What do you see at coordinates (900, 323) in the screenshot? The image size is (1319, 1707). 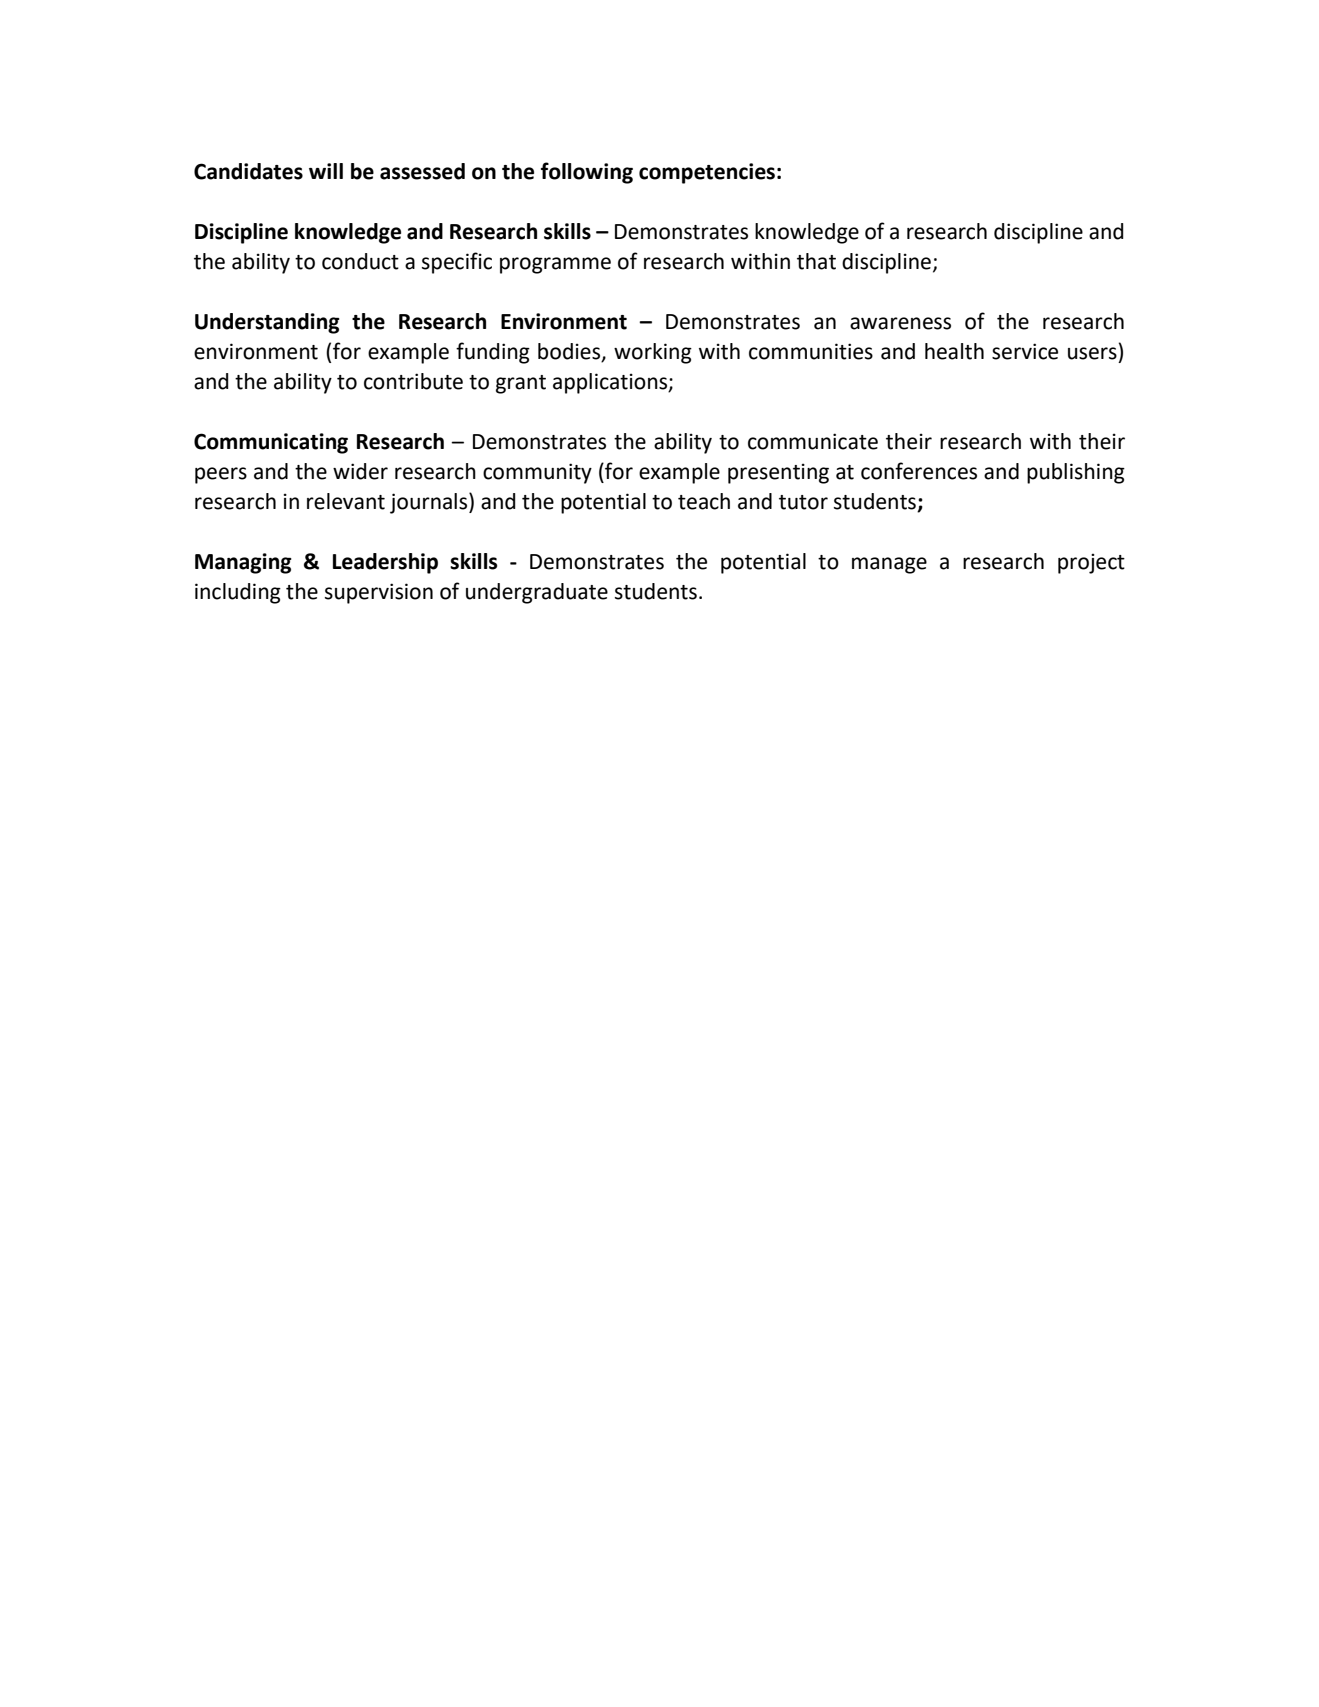 I see `awareness` at bounding box center [900, 323].
